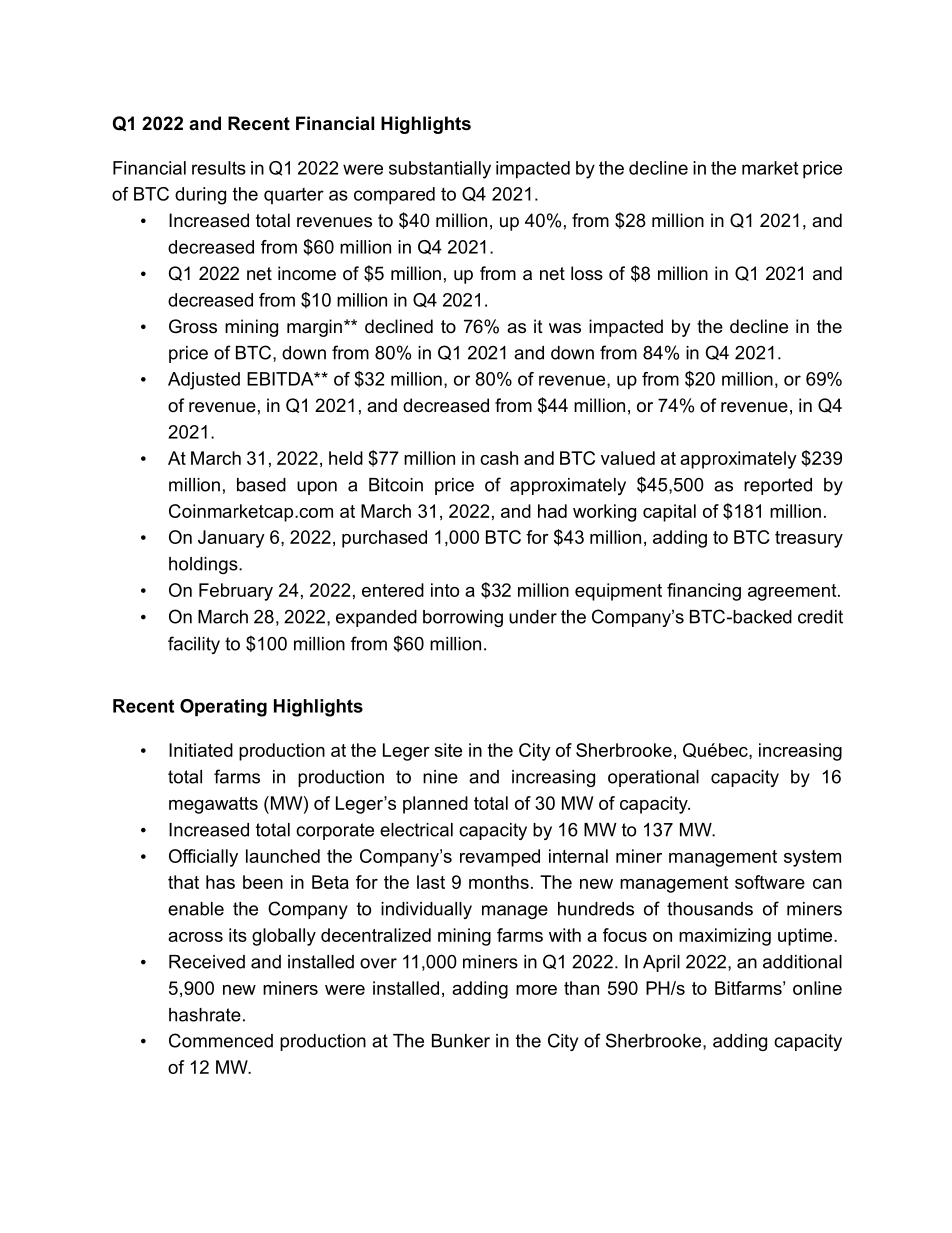 The height and width of the document is (1233, 952). I want to click on reported, so click(778, 486).
